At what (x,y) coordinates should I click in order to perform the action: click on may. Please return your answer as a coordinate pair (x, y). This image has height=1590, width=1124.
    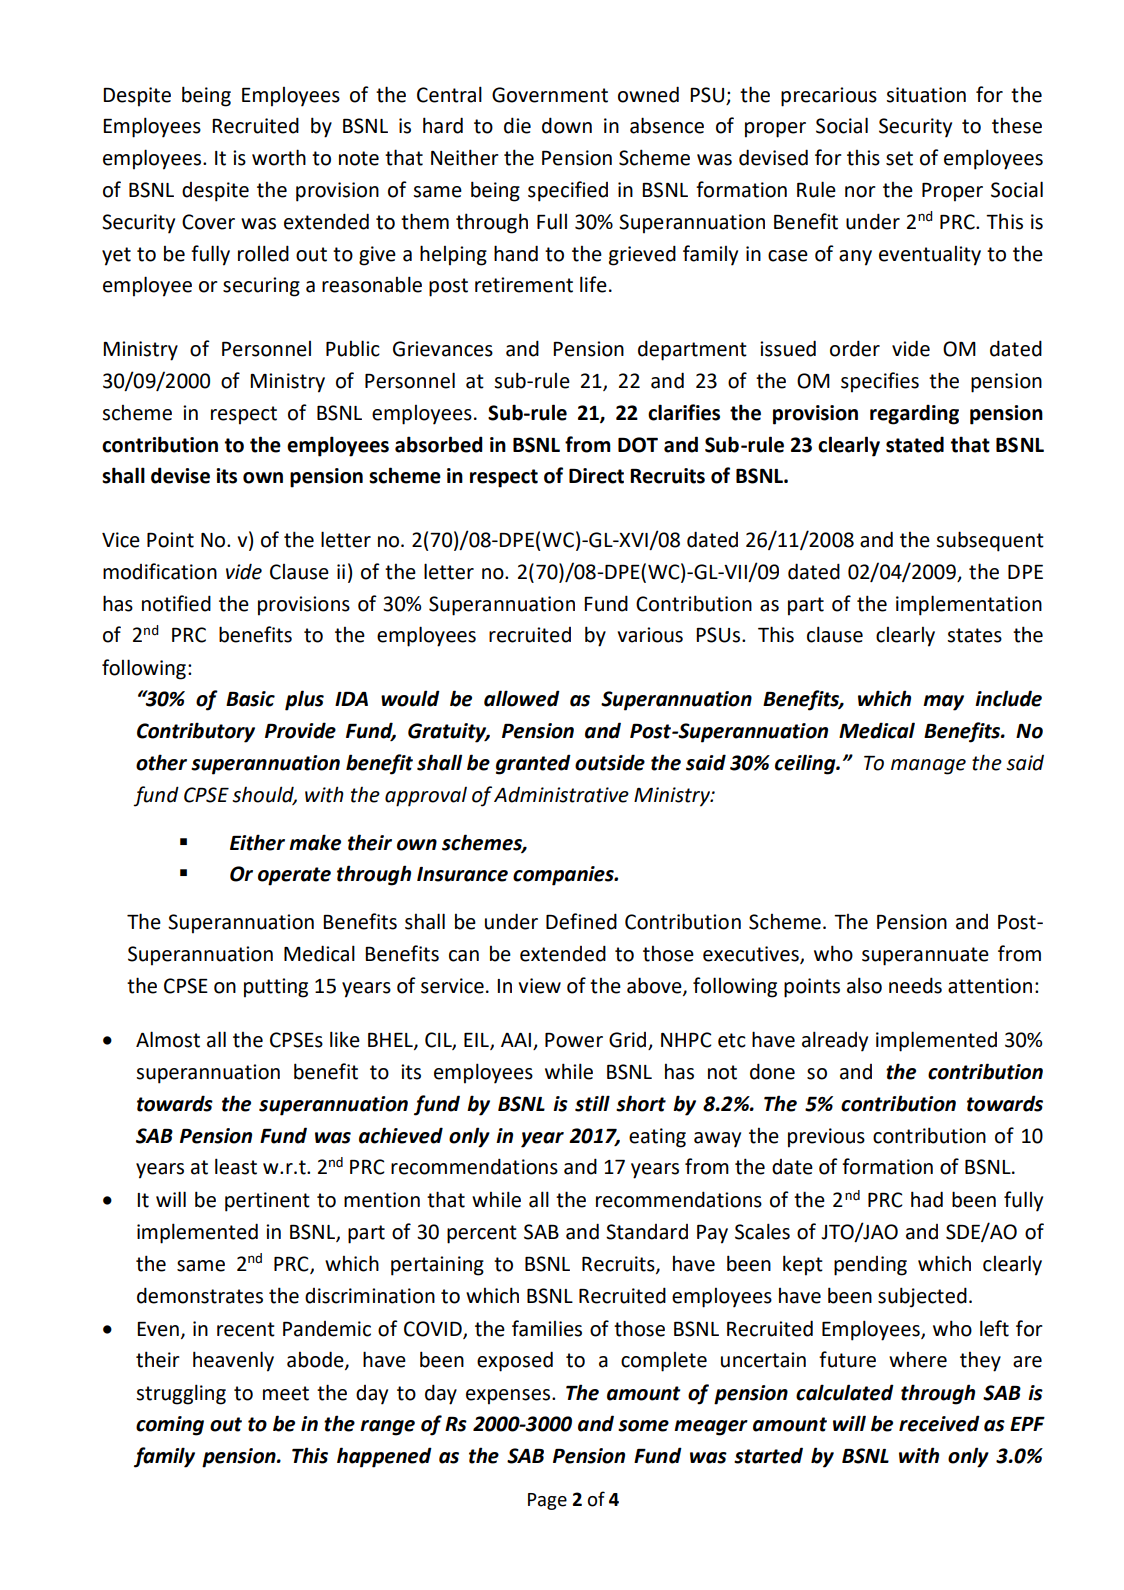
    Looking at the image, I should click on (943, 703).
